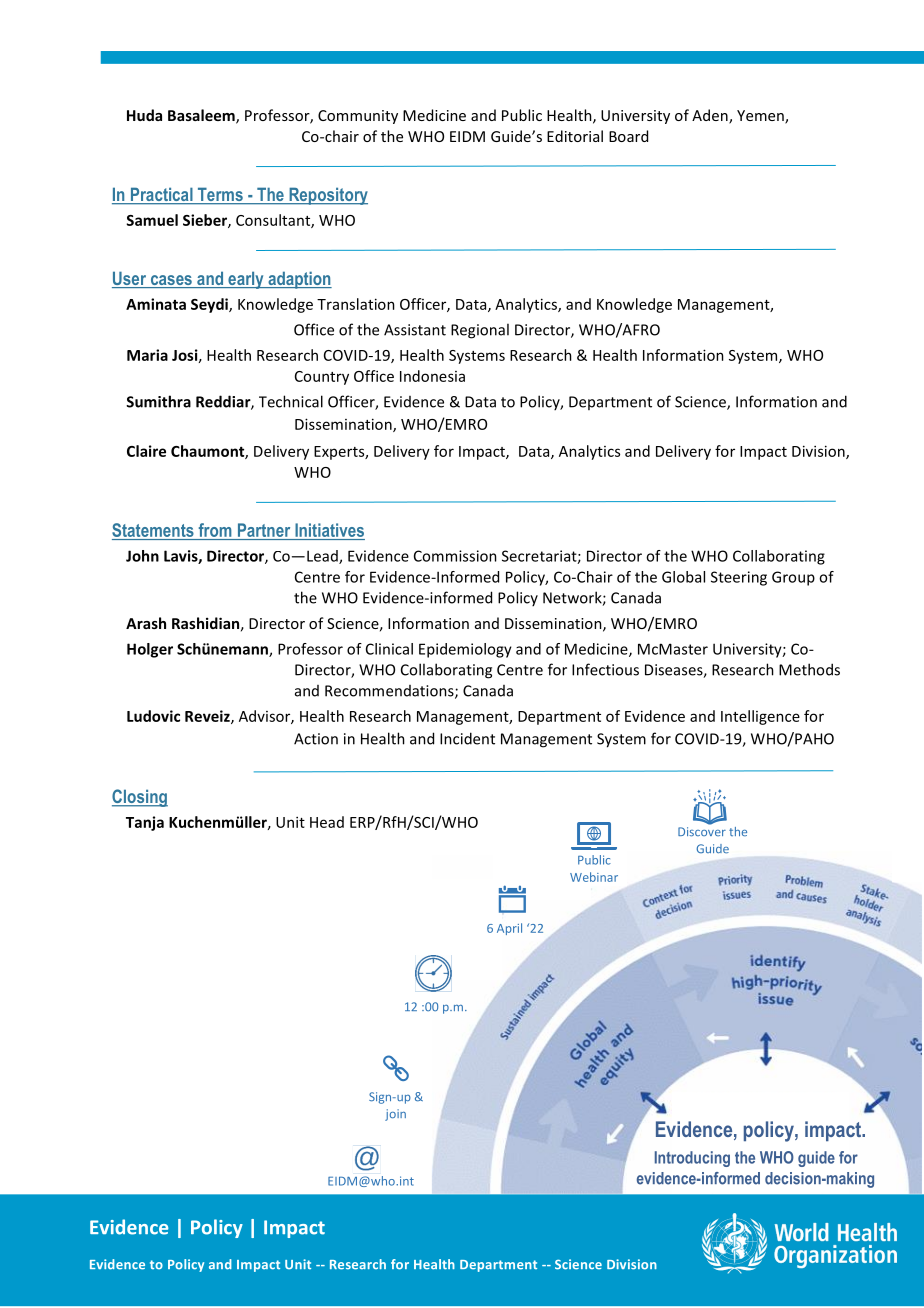 This page has width=924, height=1308. I want to click on Incident, so click(467, 738).
